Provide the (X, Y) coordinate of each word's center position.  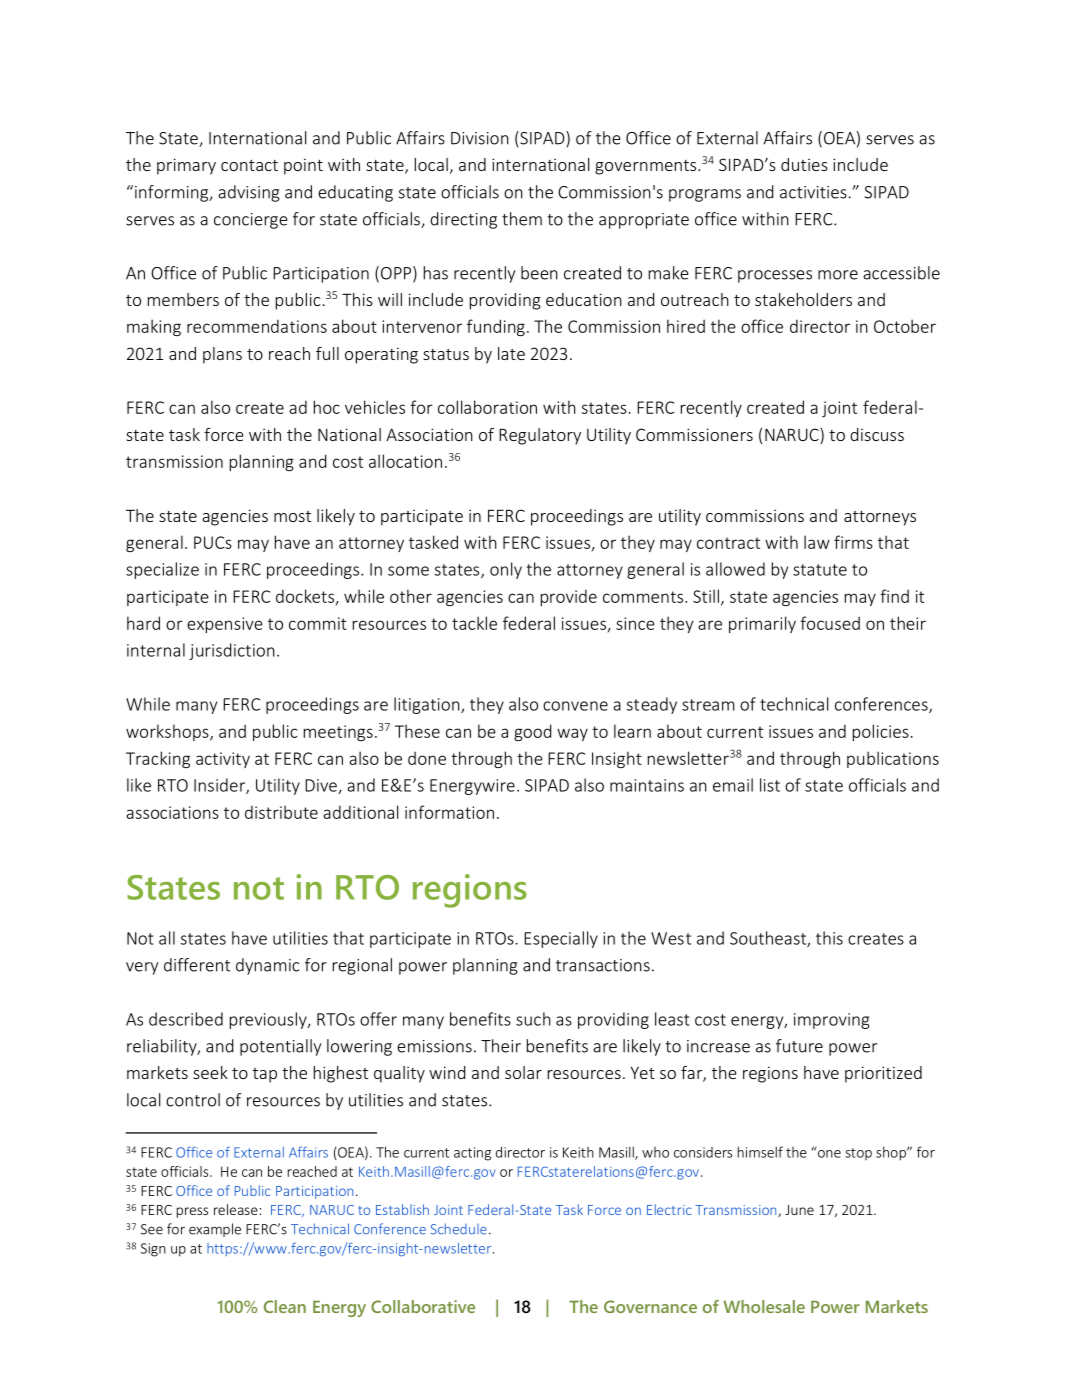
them (522, 219)
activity (223, 760)
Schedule (459, 1229)
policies (881, 732)
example (215, 1230)
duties (804, 164)
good (532, 732)
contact (249, 165)
